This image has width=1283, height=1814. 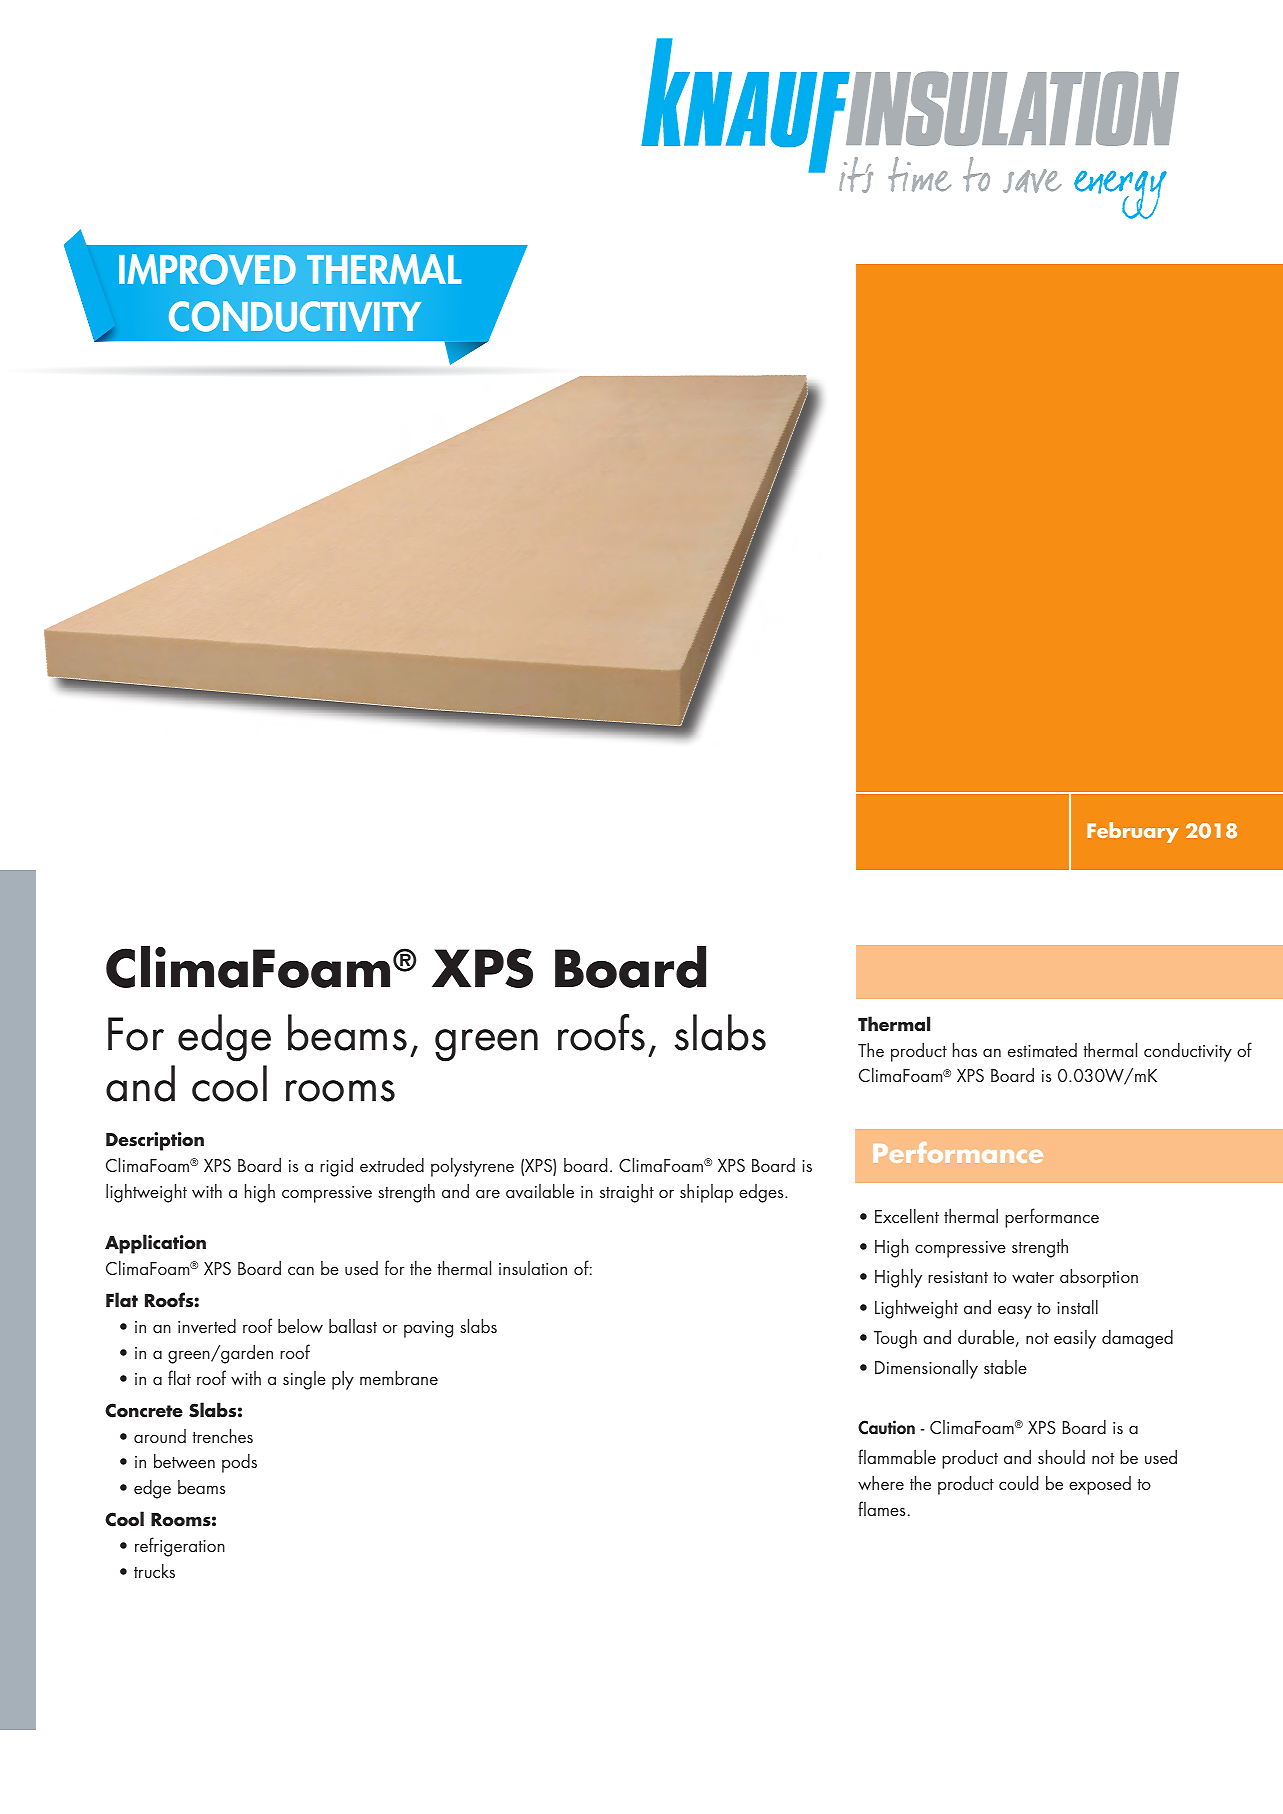 I want to click on water, so click(x=1033, y=1277).
